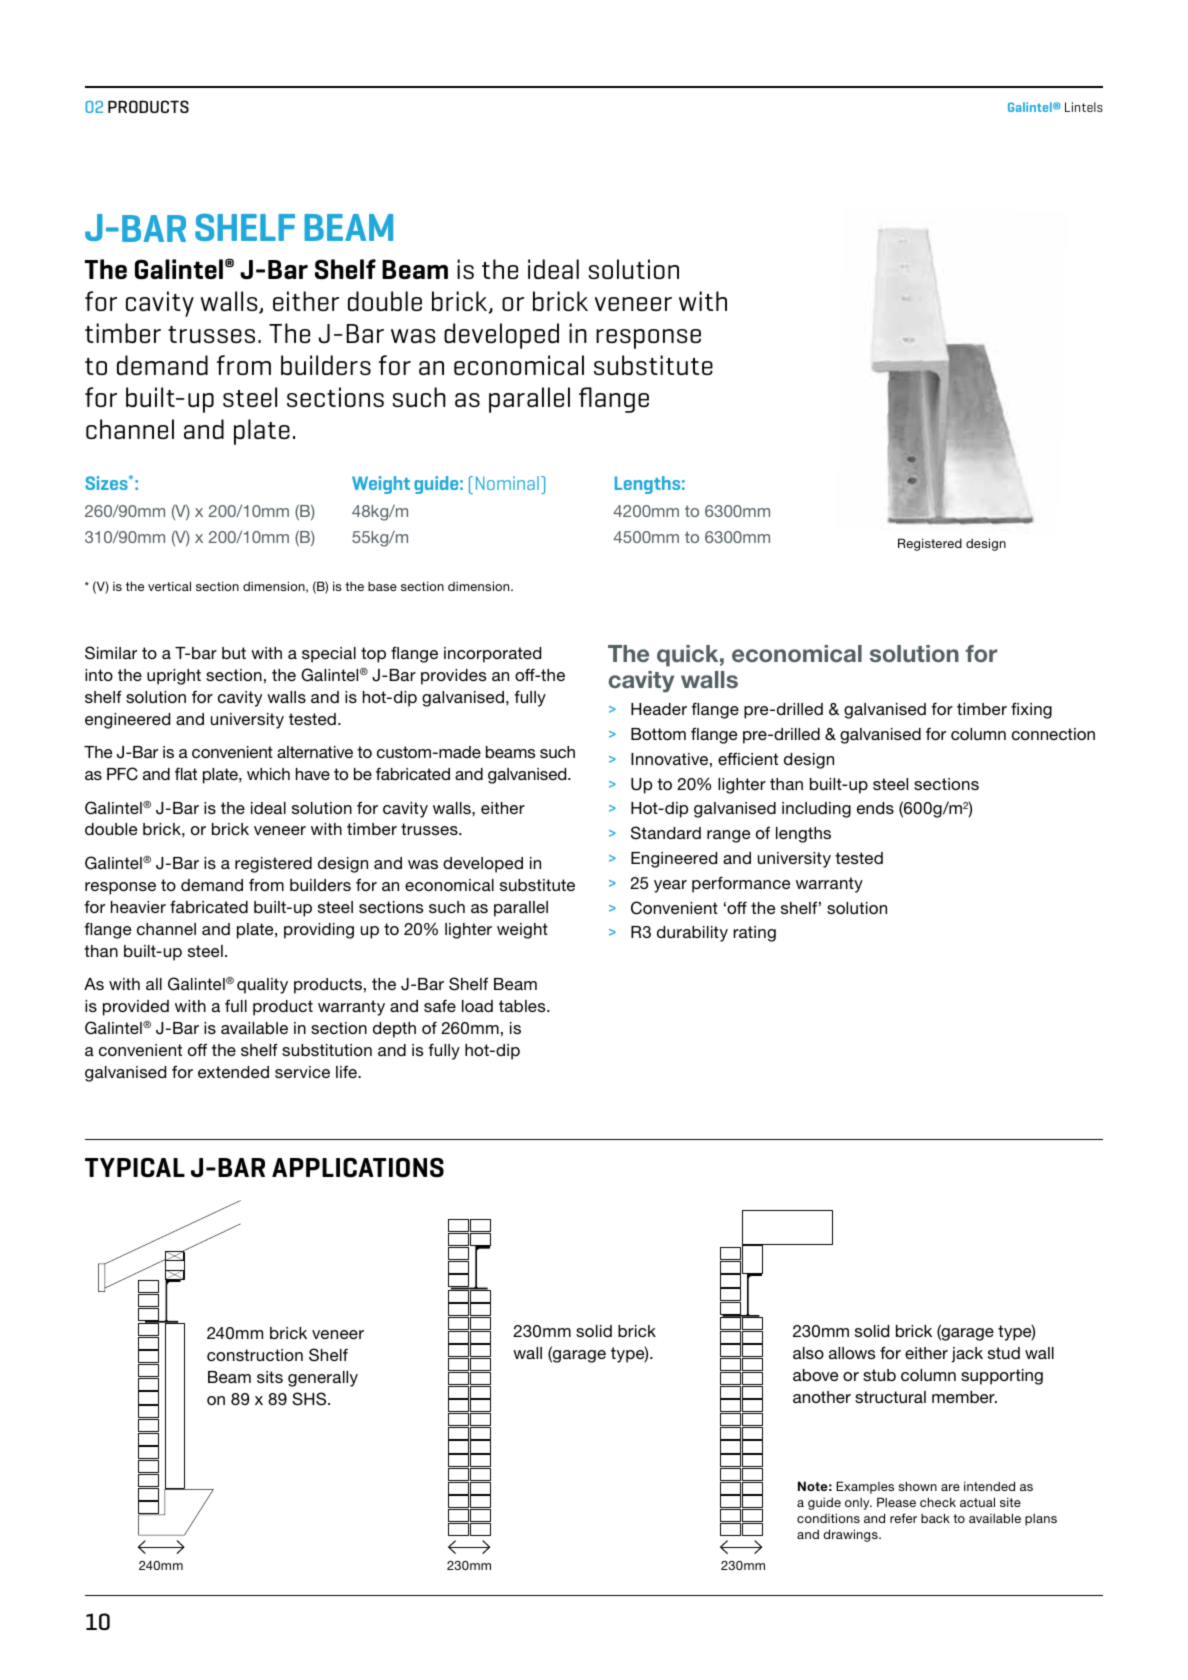 This image has height=1680, width=1188. Describe the element at coordinates (310, 1399) in the image. I see `SHS` at that location.
